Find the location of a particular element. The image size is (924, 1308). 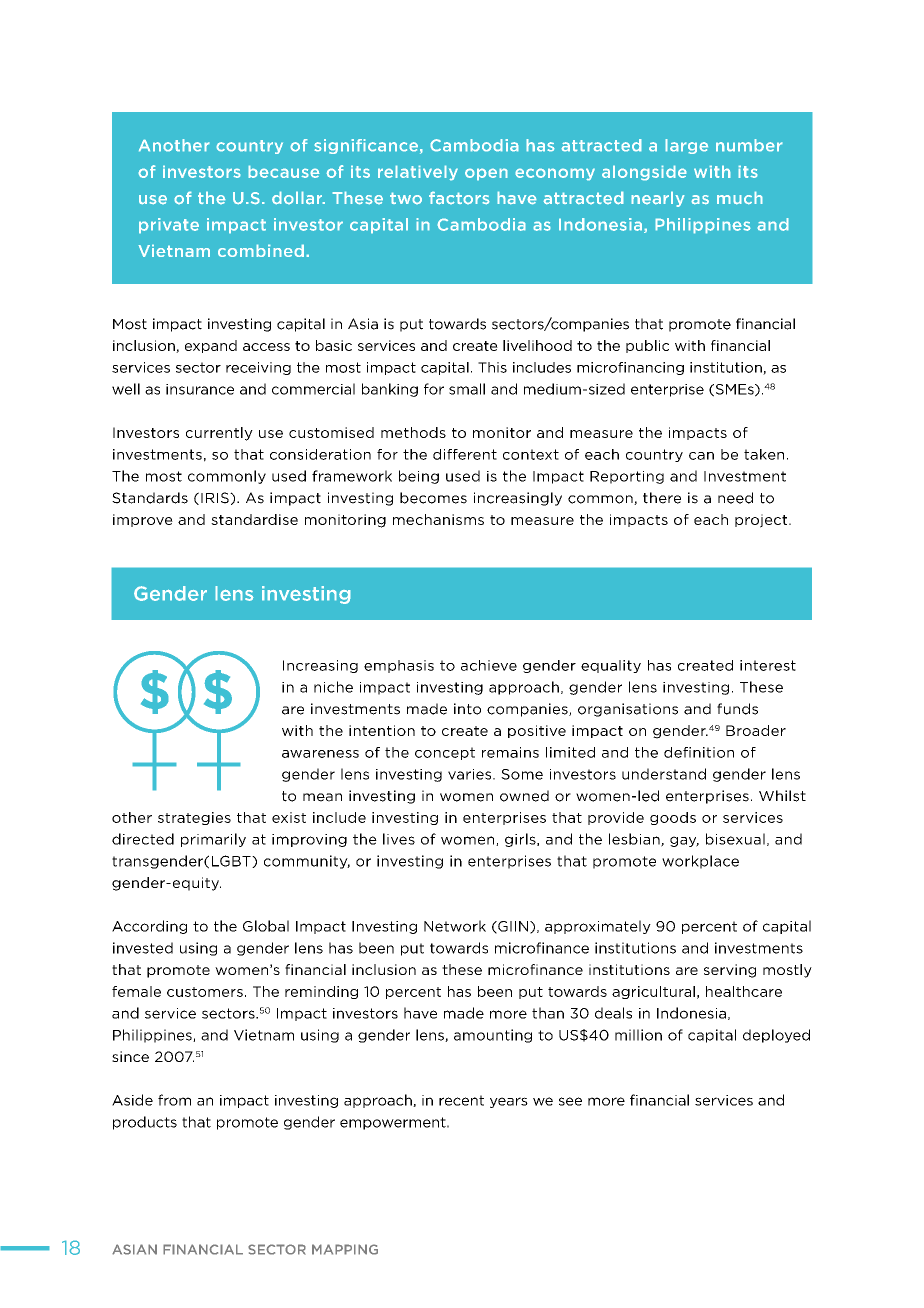

private is located at coordinates (169, 226).
